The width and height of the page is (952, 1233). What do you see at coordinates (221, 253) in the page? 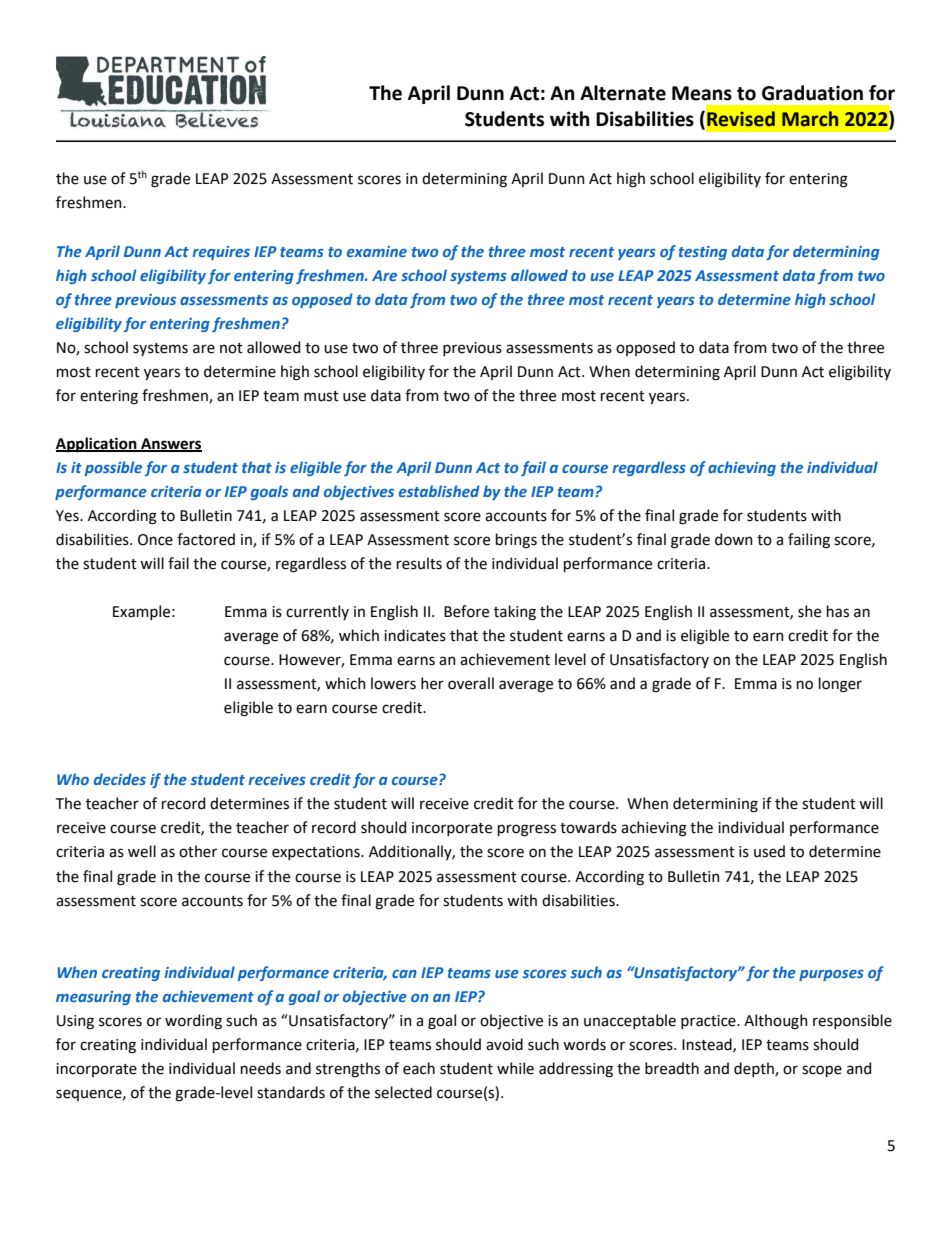
I see `requires` at bounding box center [221, 253].
